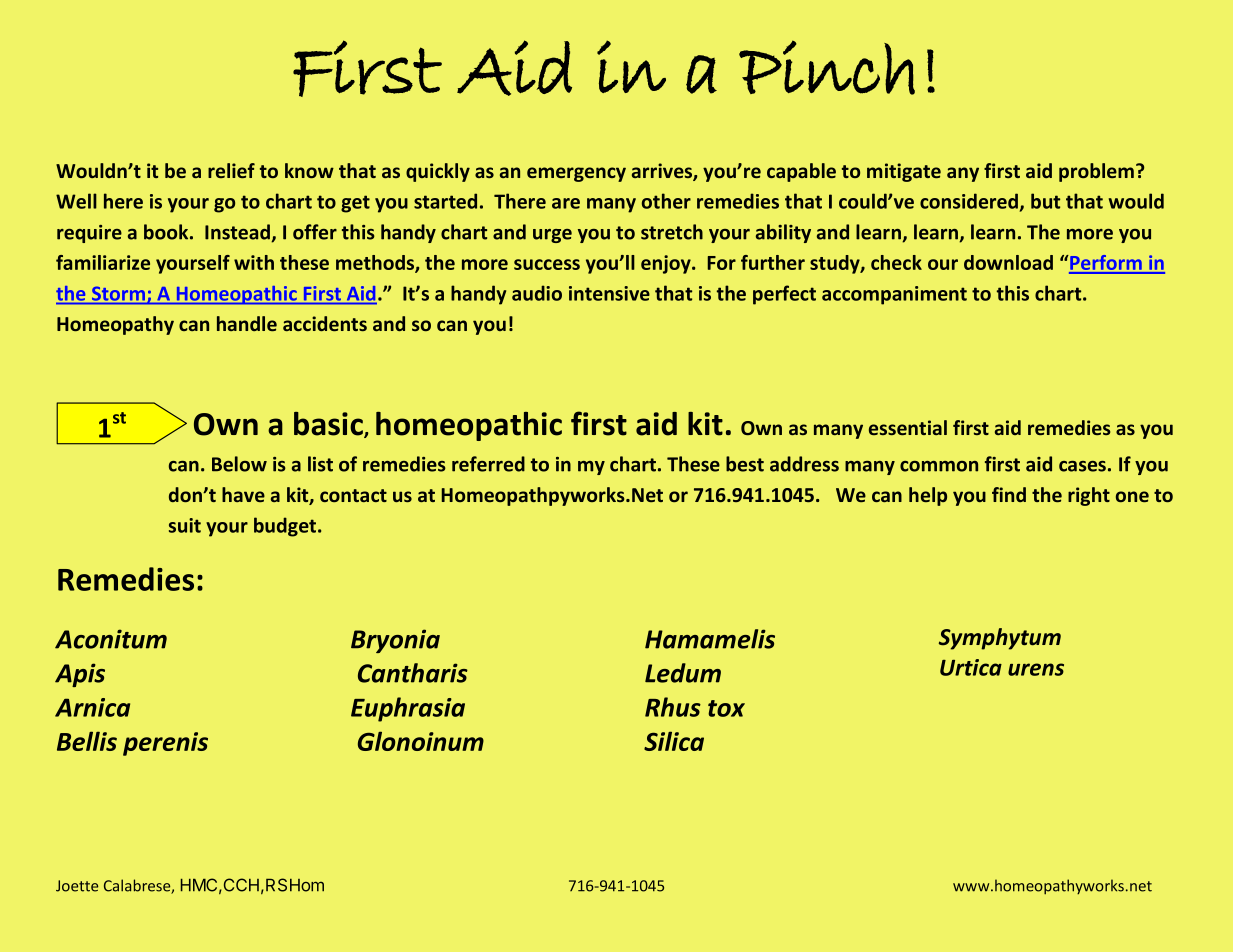 This document has width=1233, height=952. I want to click on find, so click(1009, 494).
